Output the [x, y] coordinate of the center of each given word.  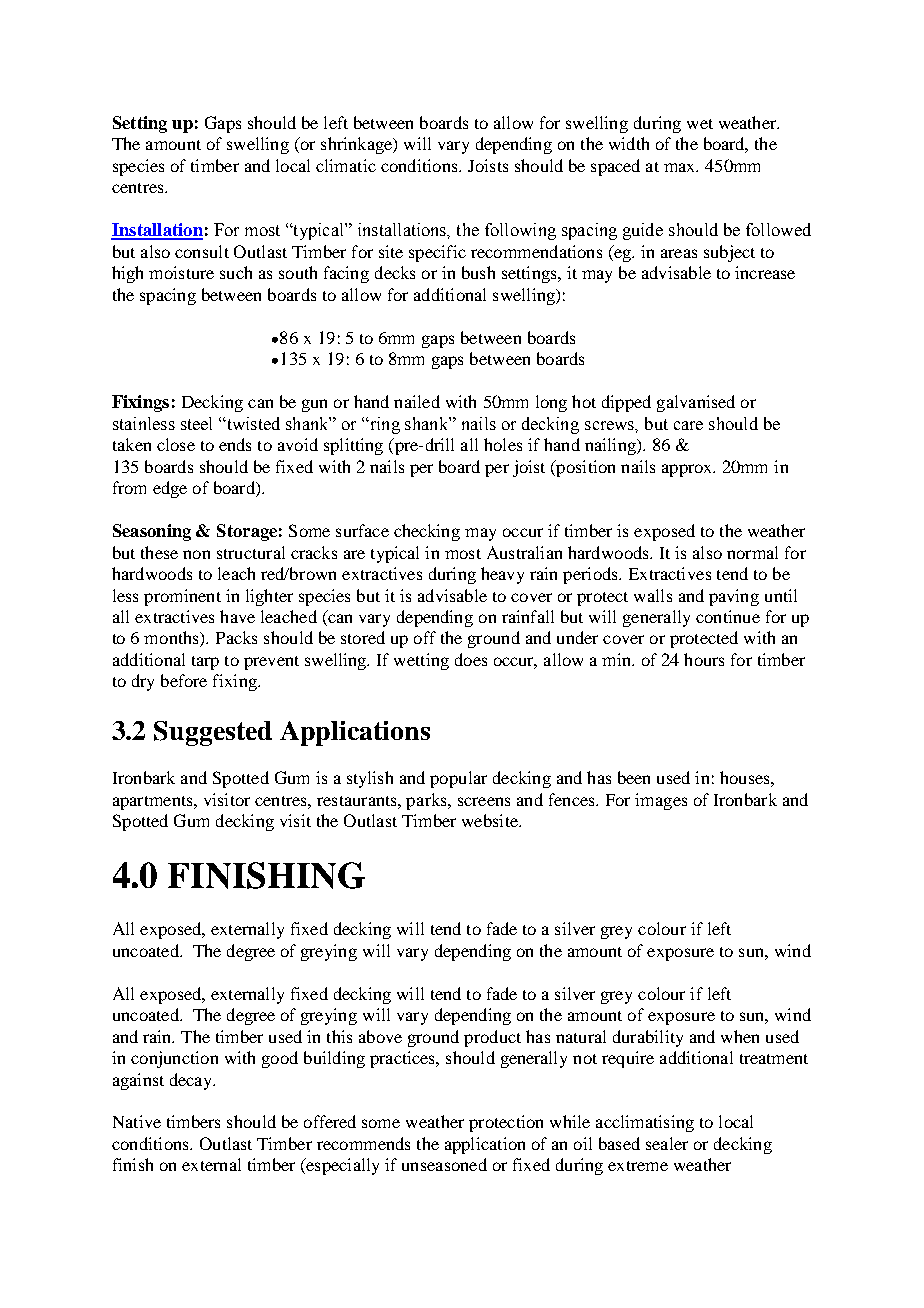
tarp [205, 663]
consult [202, 251]
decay [192, 1081]
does [471, 659]
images [661, 801]
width [629, 143]
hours [704, 659]
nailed [417, 401]
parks [427, 801]
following [520, 231]
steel [196, 423]
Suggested [213, 733]
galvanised [696, 403]
